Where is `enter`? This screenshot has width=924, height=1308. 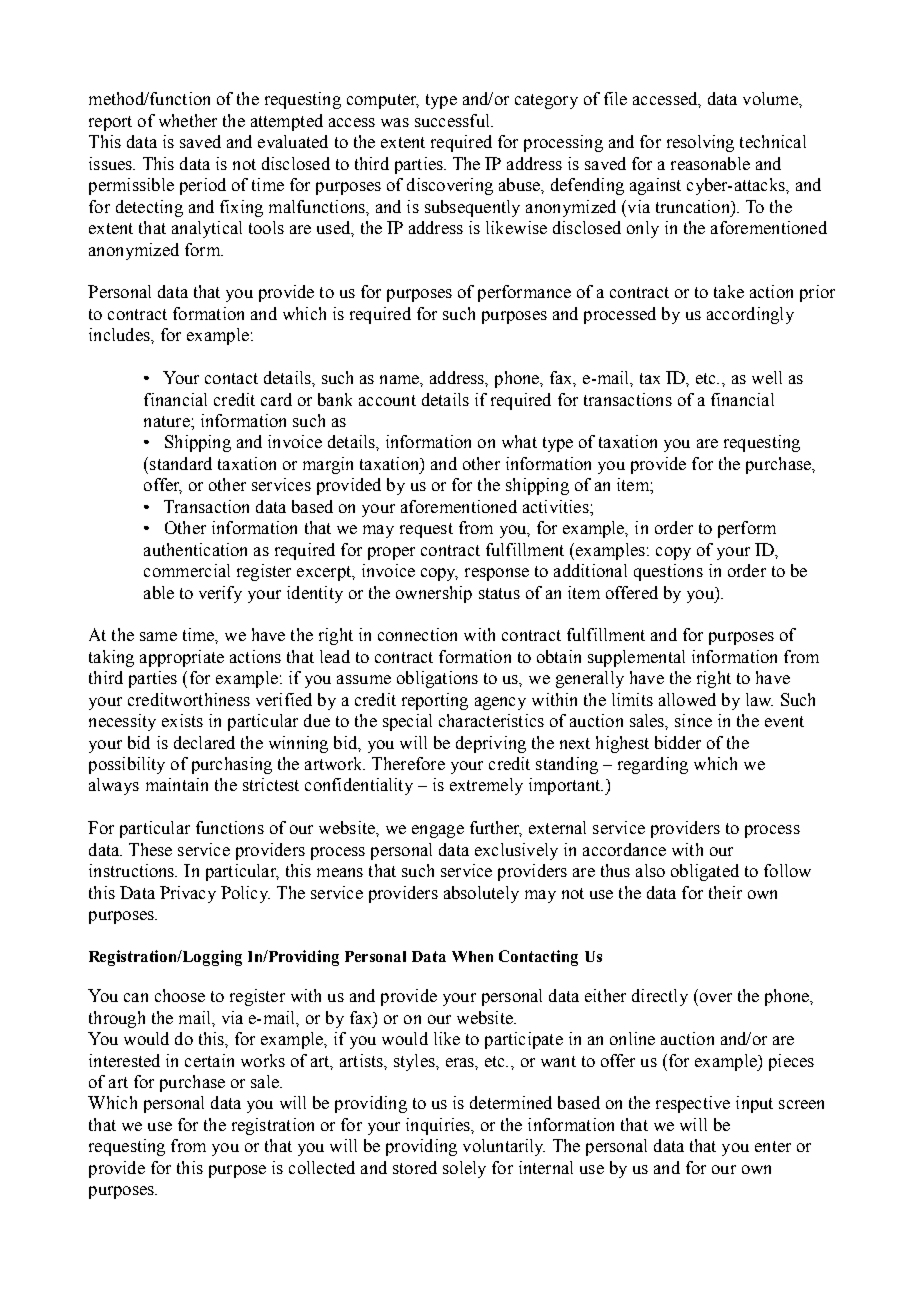
enter is located at coordinates (773, 1146).
